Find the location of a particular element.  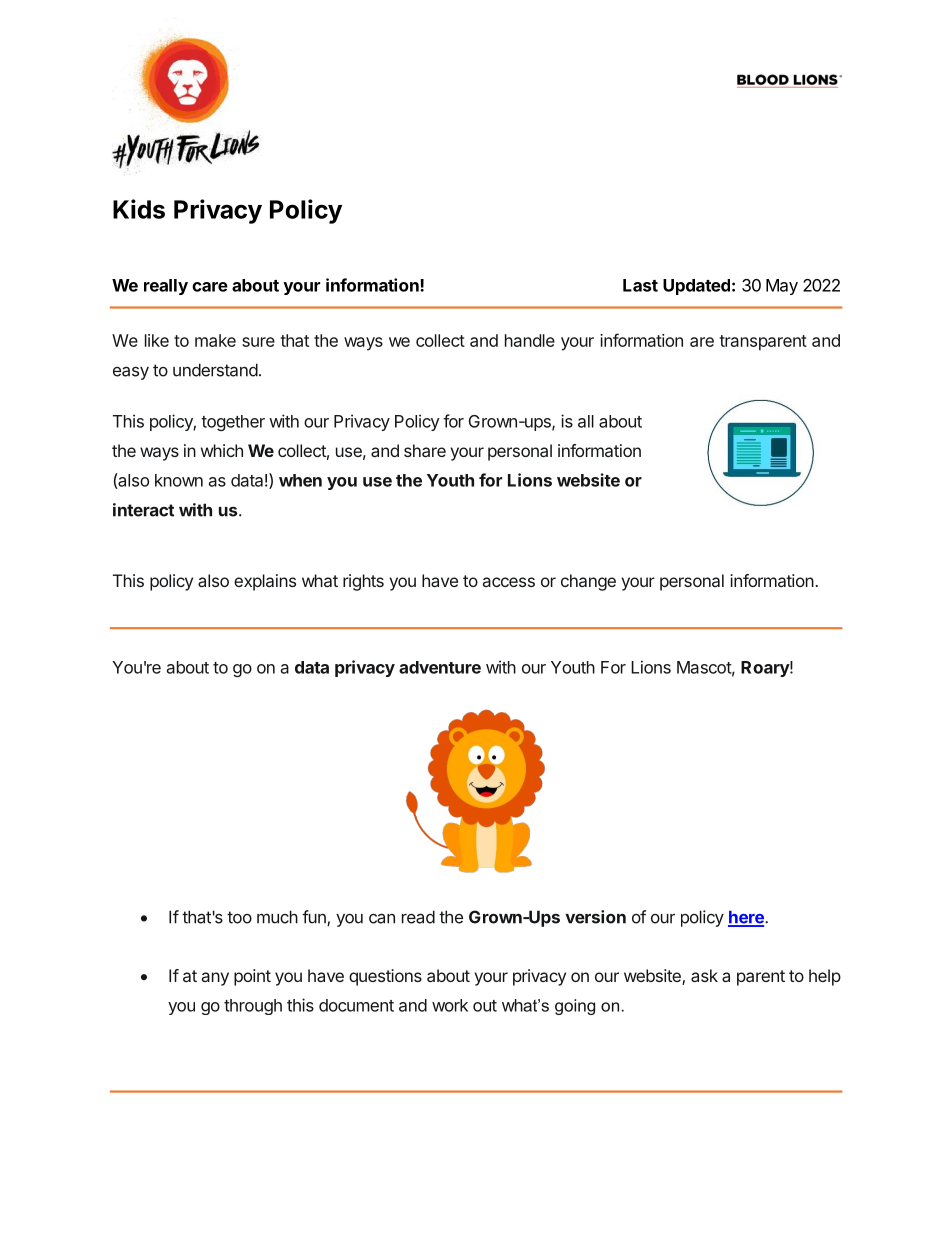

known is located at coordinates (179, 480).
